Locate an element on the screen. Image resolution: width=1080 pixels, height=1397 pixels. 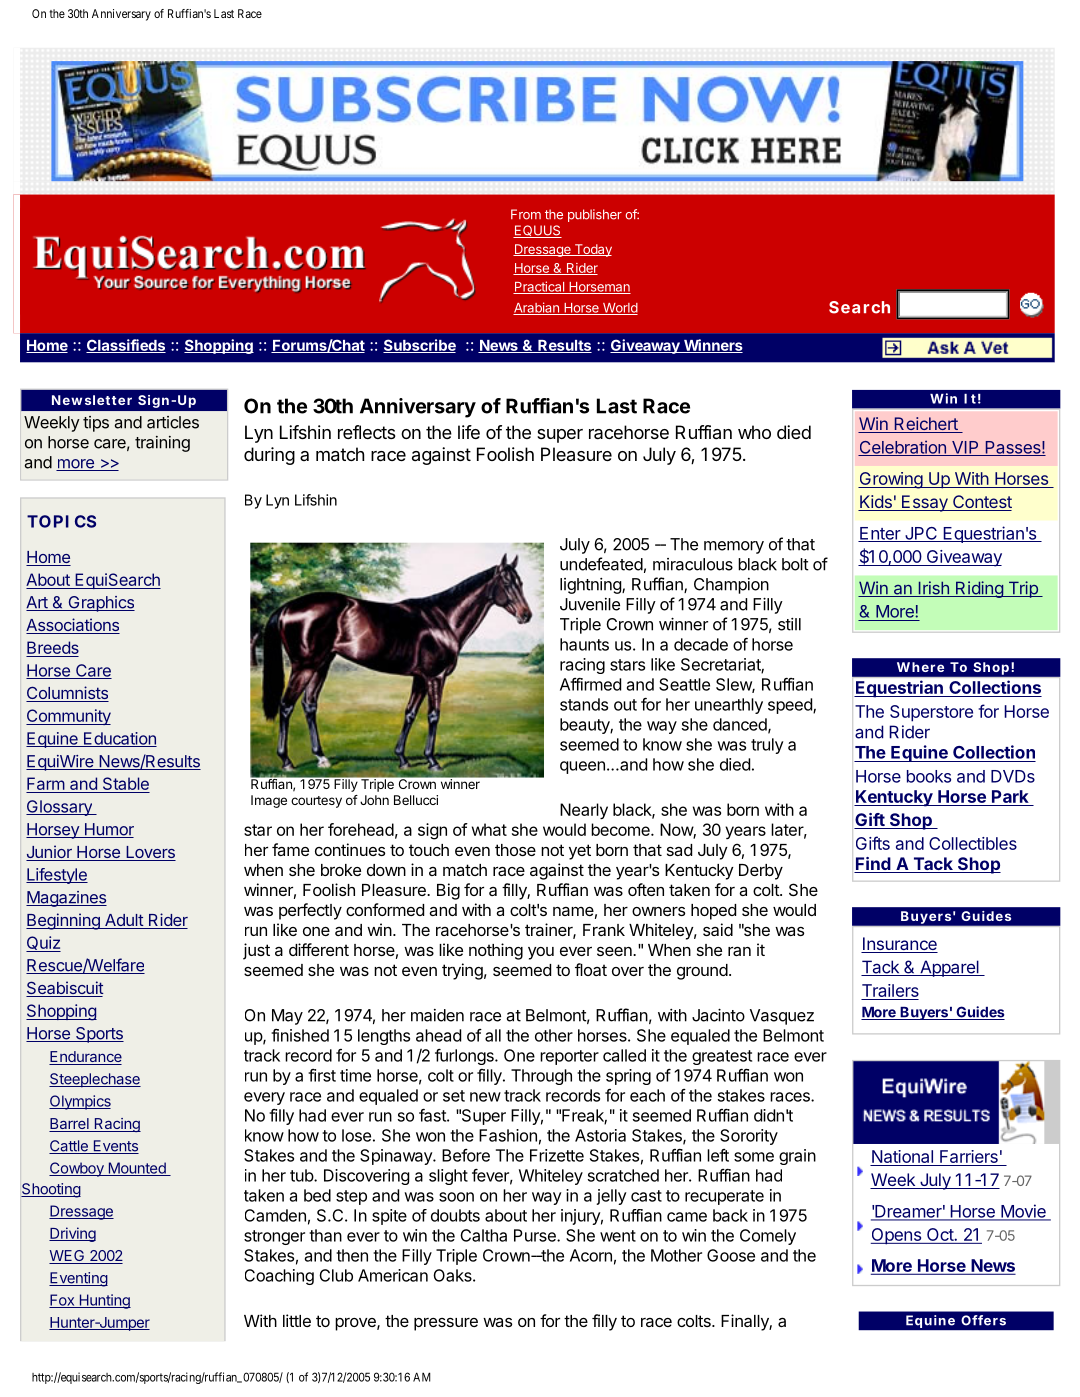
Adult is located at coordinates (124, 921).
